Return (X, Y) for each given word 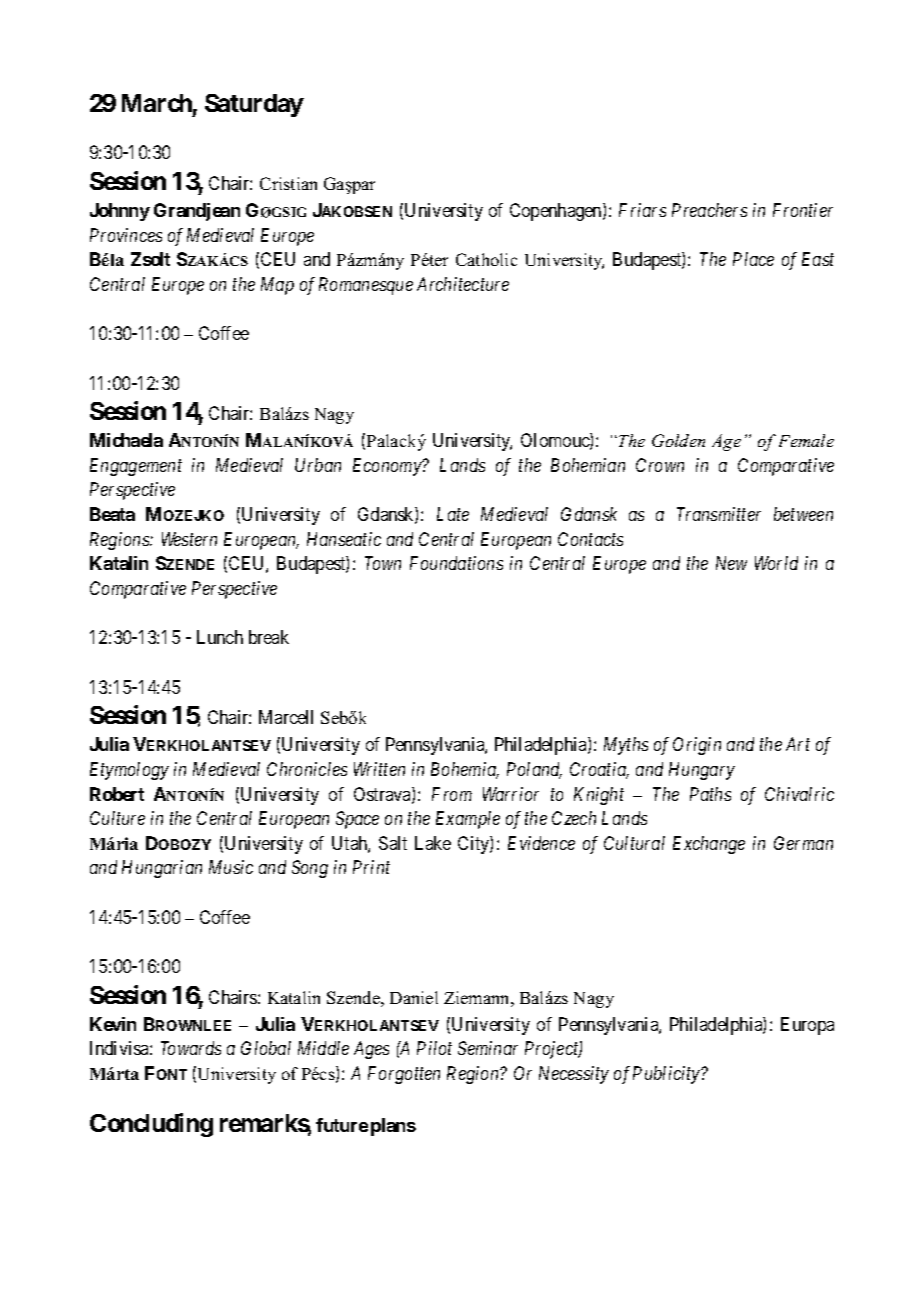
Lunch (220, 637)
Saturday (254, 105)
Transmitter (719, 514)
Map (277, 286)
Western (189, 539)
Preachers (709, 210)
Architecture (463, 284)
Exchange (709, 845)
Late (453, 514)
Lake (433, 843)
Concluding (151, 1125)
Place (753, 259)
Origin (697, 746)
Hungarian (162, 869)
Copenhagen (557, 212)
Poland (534, 770)
